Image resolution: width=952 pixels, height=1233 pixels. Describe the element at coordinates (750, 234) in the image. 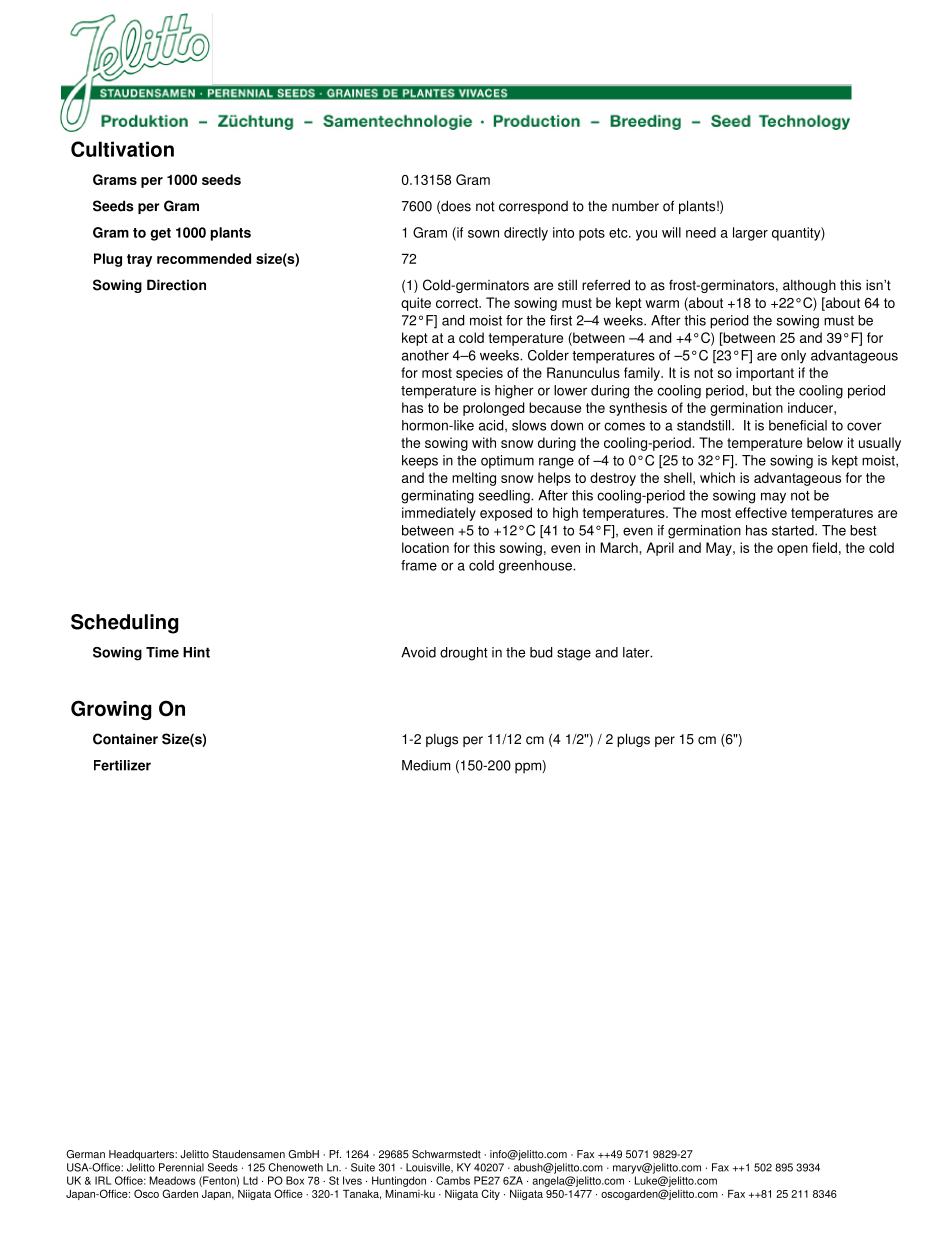

I see `larger` at that location.
